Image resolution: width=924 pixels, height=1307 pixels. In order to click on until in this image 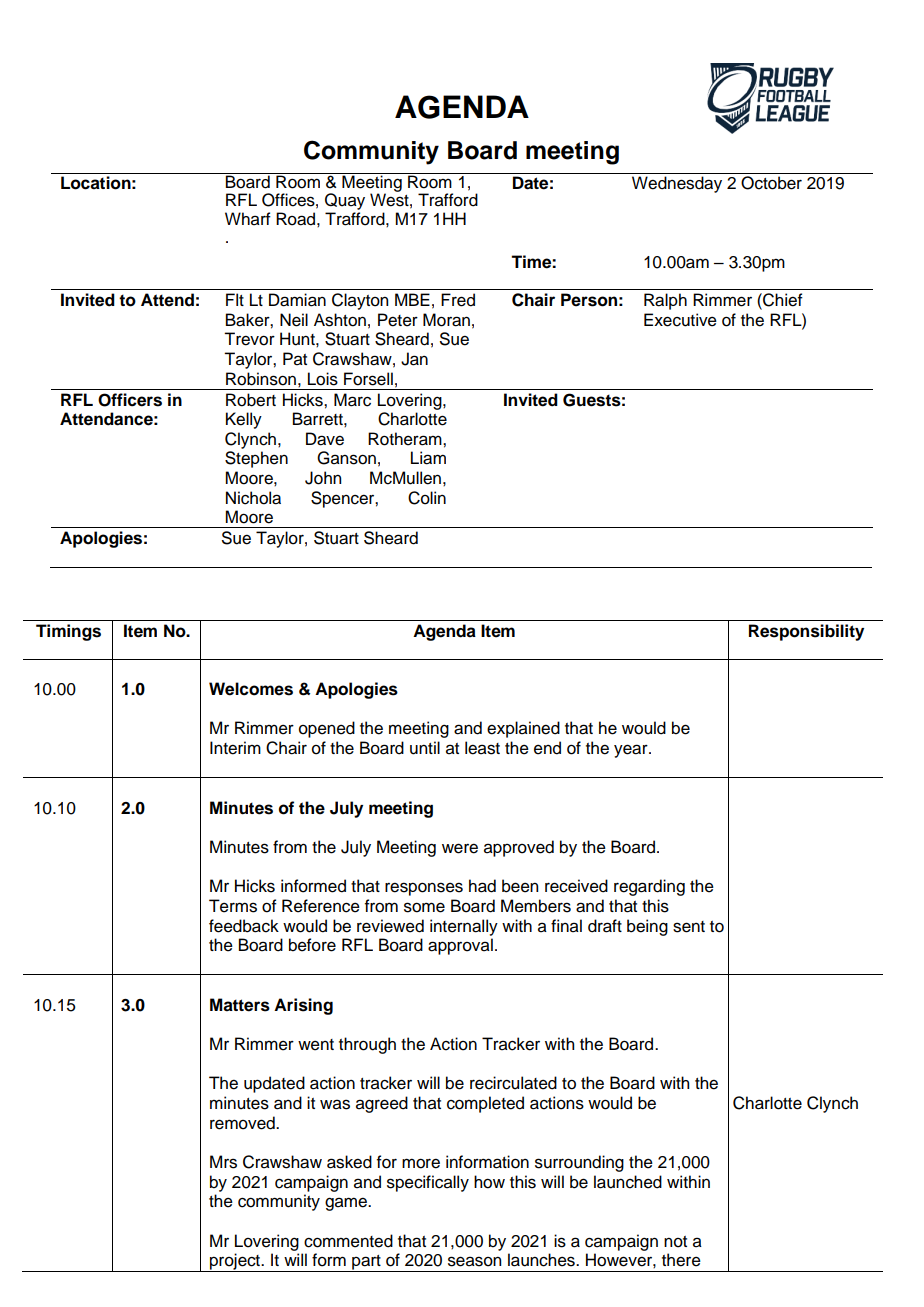, I will do `click(425, 748)`.
